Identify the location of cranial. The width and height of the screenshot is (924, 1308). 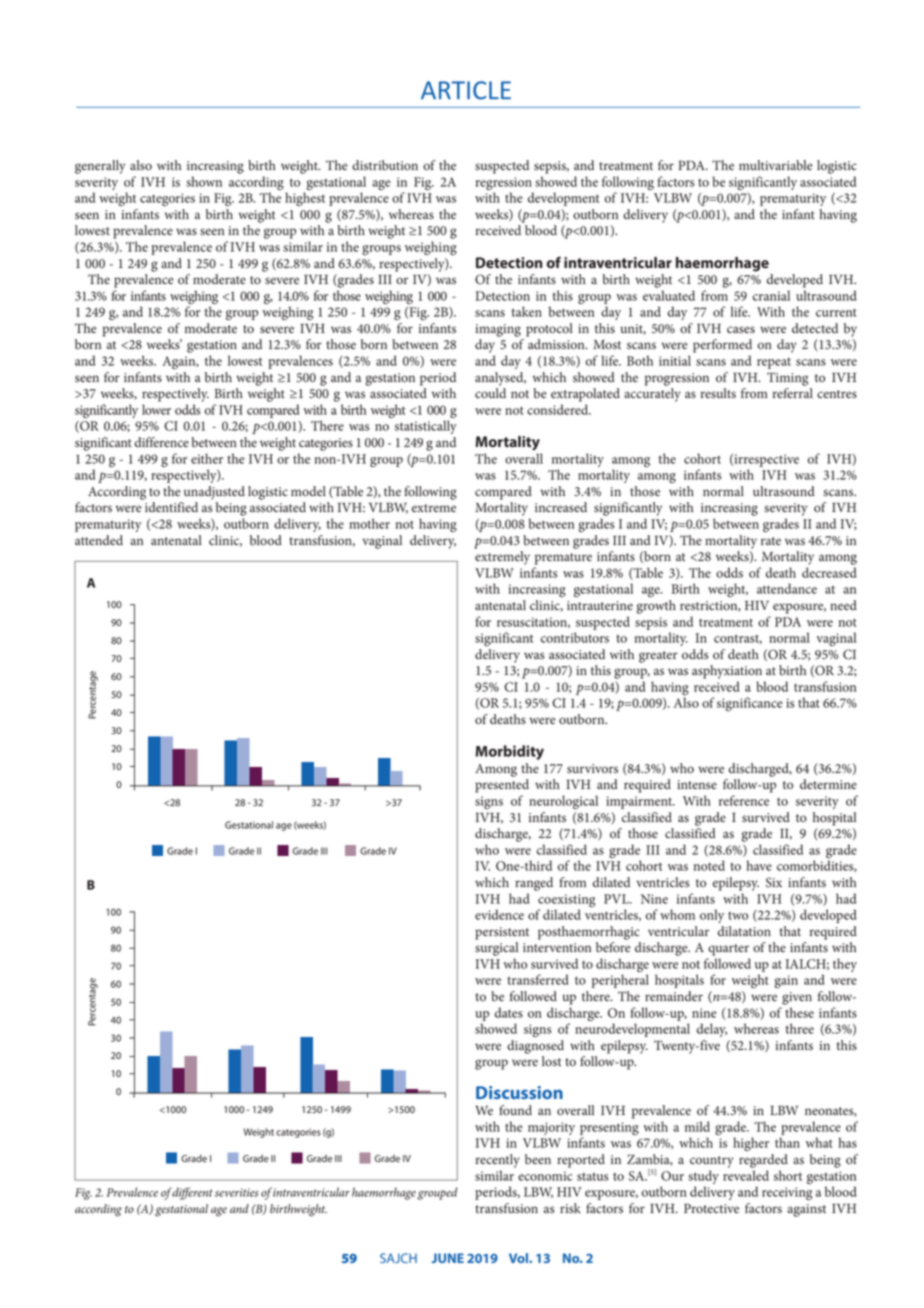
(771, 295).
